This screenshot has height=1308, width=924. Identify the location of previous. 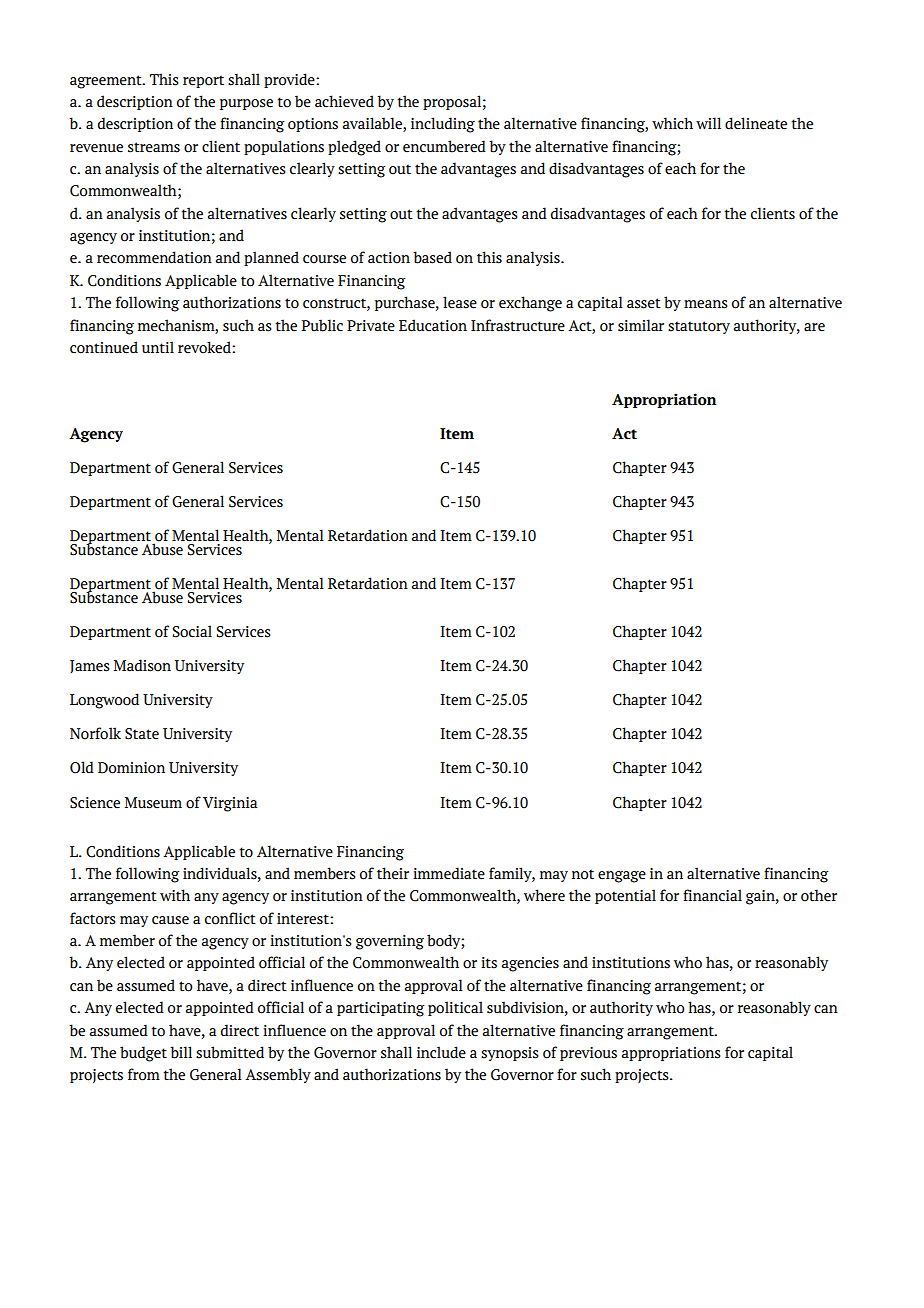
(588, 1054).
